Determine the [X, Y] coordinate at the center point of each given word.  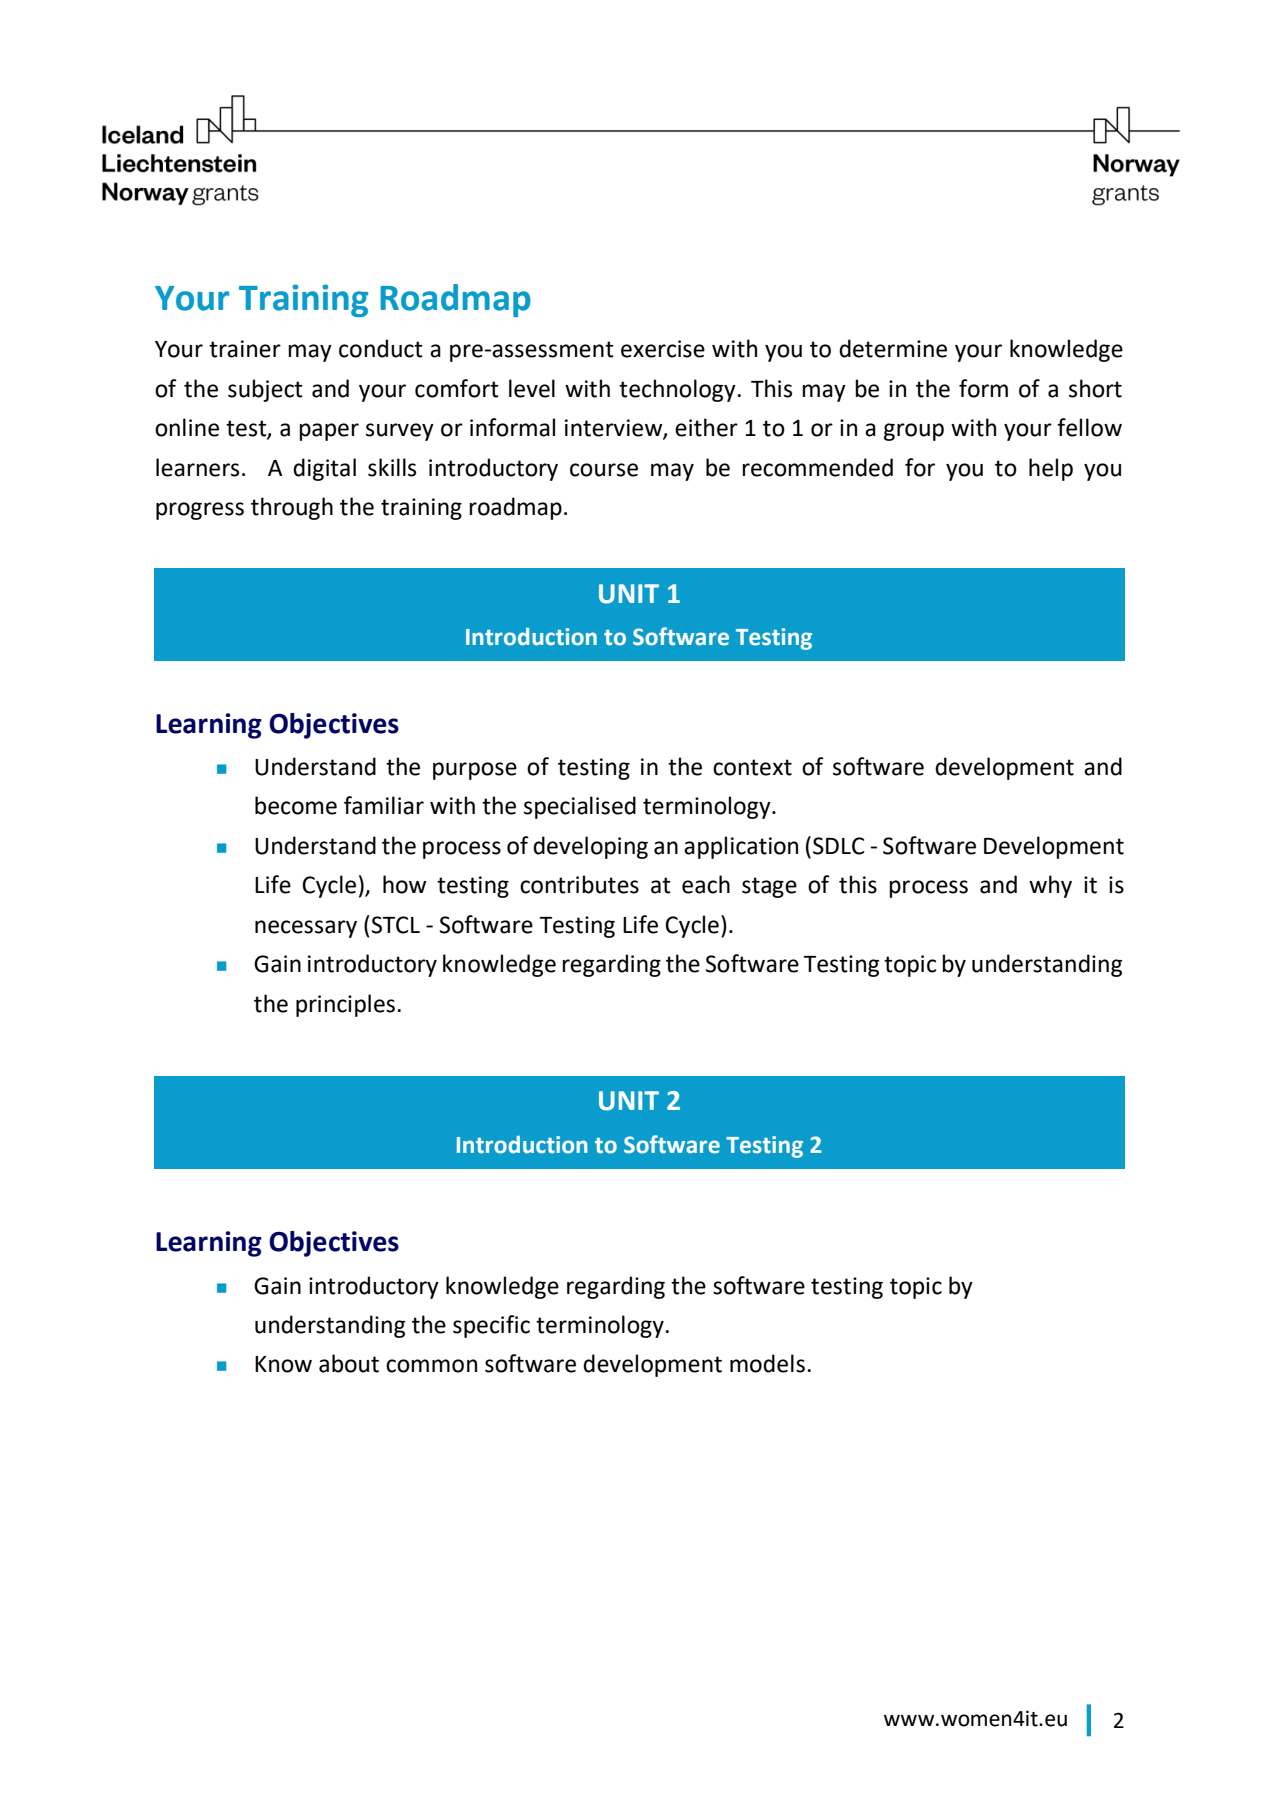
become [296, 805]
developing [590, 847]
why [1050, 886]
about [349, 1363]
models [767, 1363]
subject [265, 390]
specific [491, 1326]
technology [677, 390]
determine [893, 348]
